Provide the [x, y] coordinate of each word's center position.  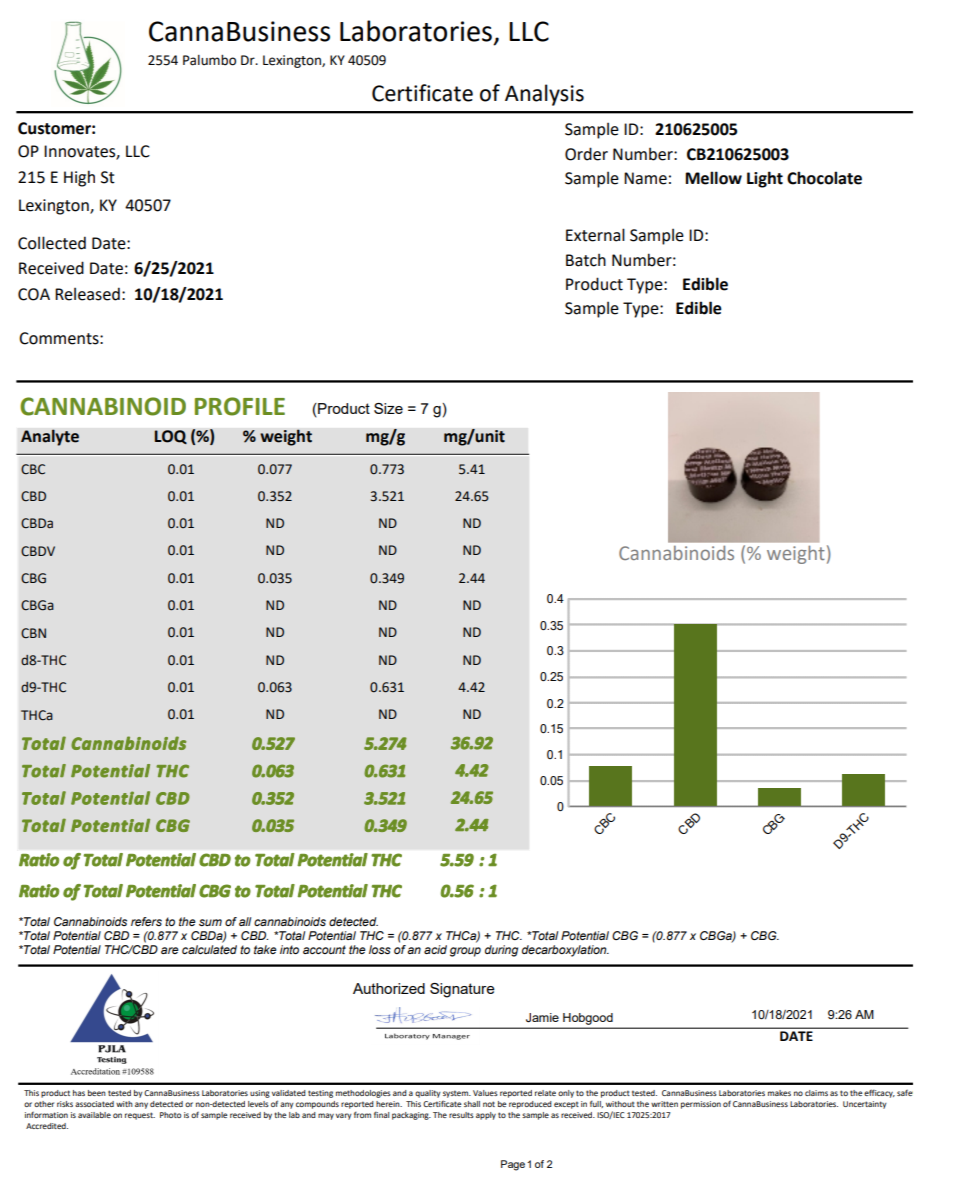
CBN [33, 633]
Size [388, 408]
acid [435, 949]
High [79, 178]
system [457, 1094]
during [501, 951]
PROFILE [240, 406]
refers [146, 921]
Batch [586, 260]
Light [765, 179]
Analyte [50, 437]
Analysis [544, 95]
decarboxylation [565, 951]
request [140, 1116]
